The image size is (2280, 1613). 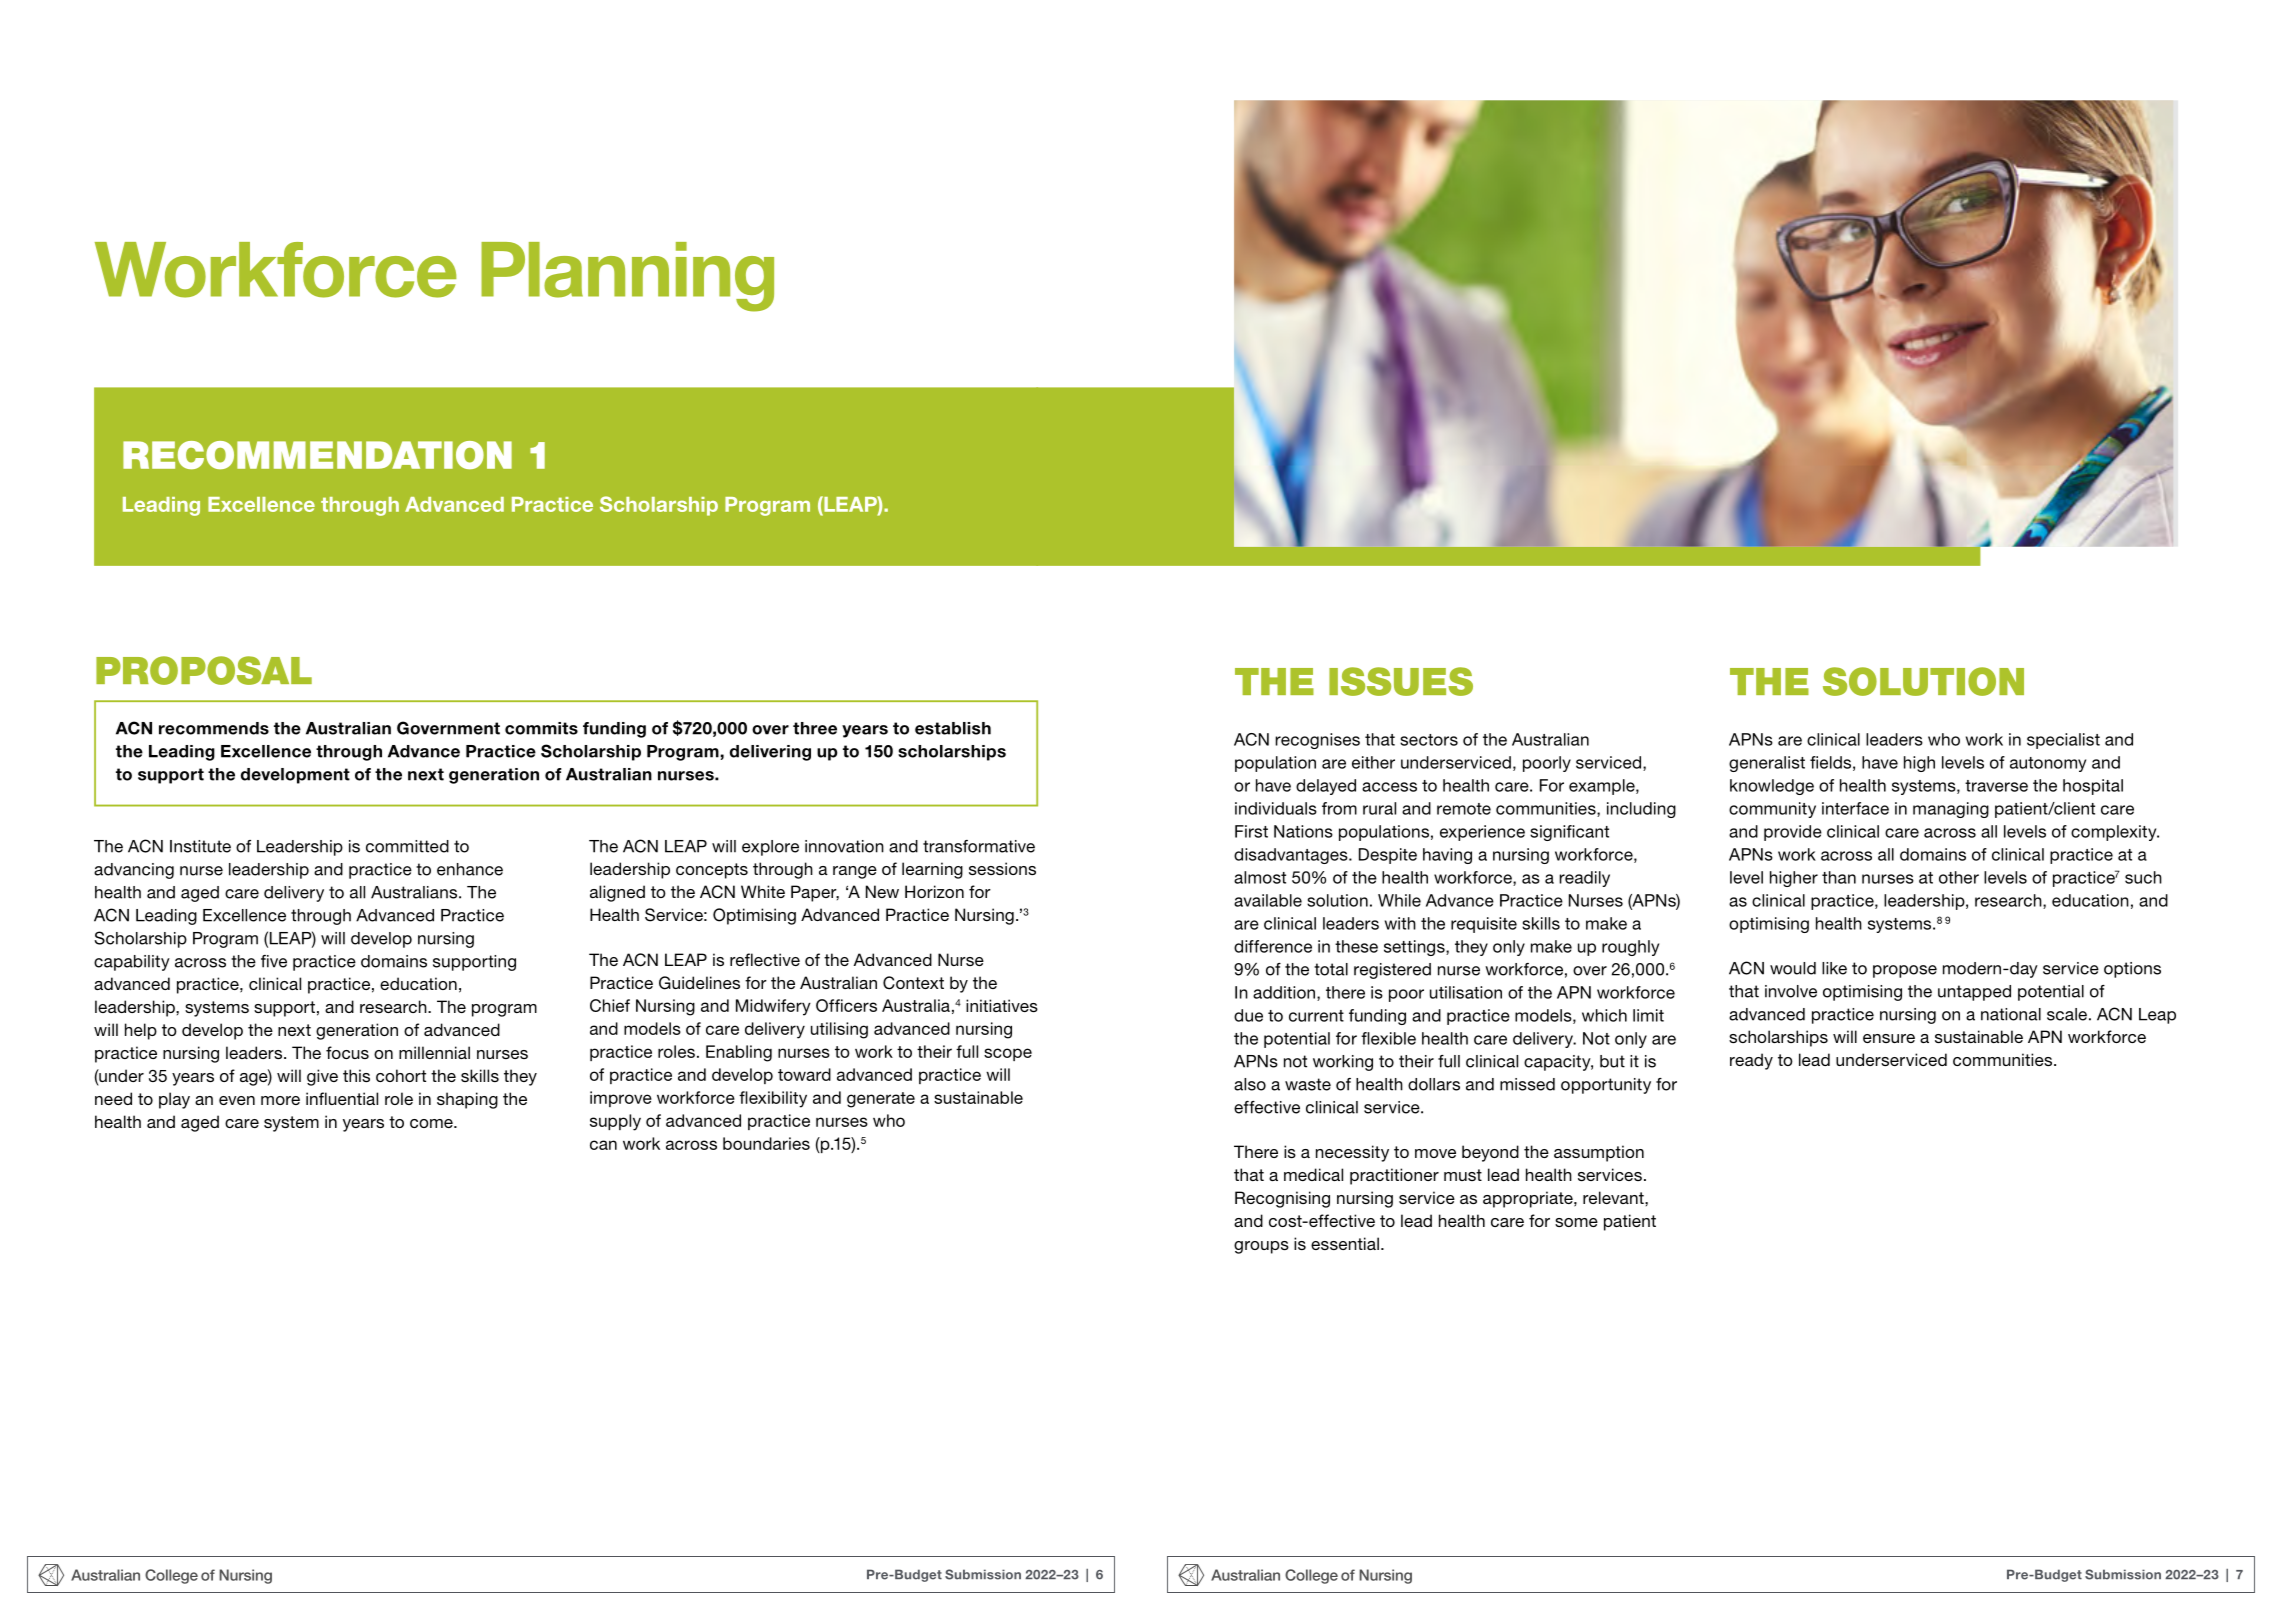 What do you see at coordinates (2063, 741) in the screenshot?
I see `specialist` at bounding box center [2063, 741].
